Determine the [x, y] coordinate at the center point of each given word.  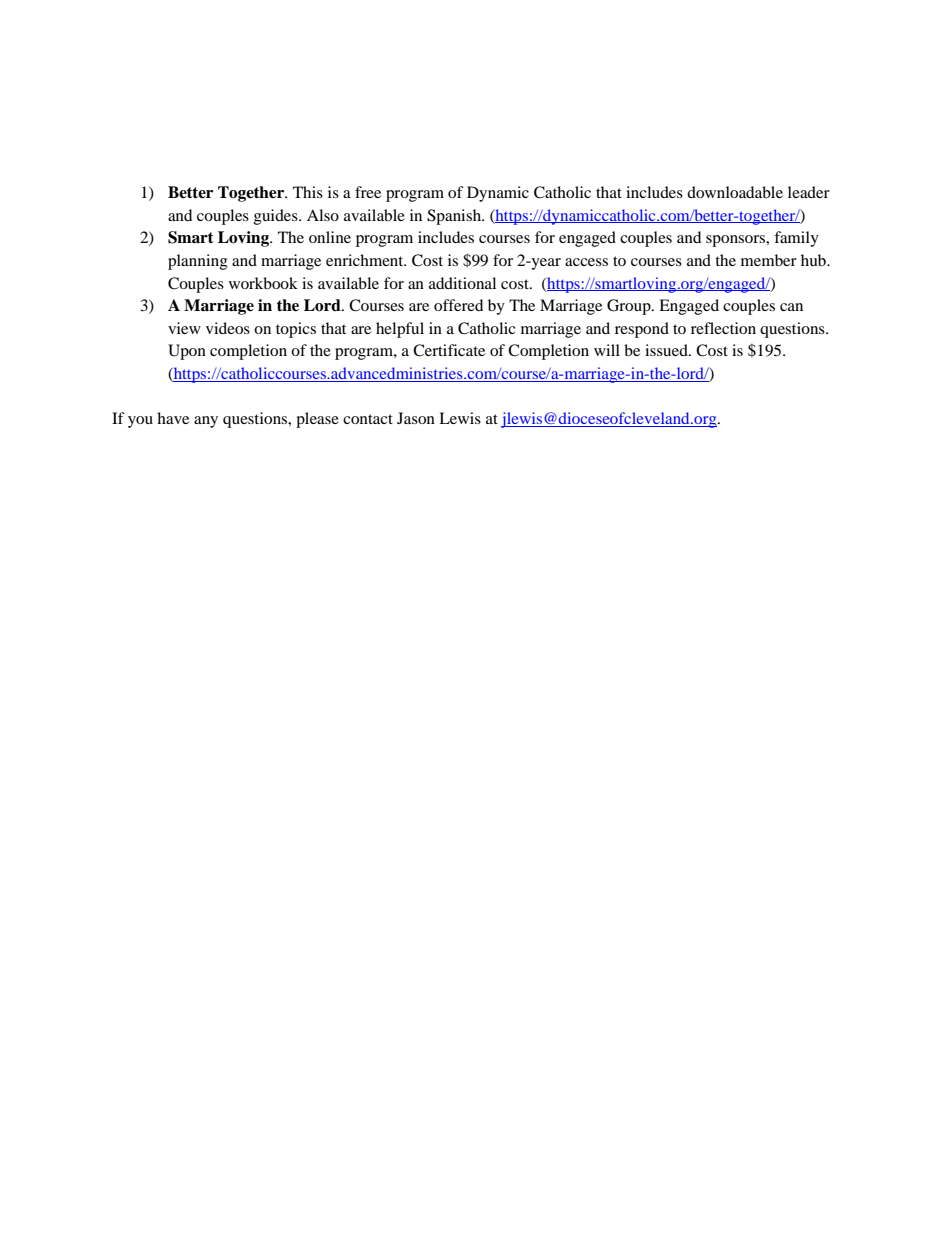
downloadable [735, 192]
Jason [416, 418]
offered [458, 305]
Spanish [455, 217]
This [308, 192]
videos [228, 328]
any [206, 422]
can [791, 307]
